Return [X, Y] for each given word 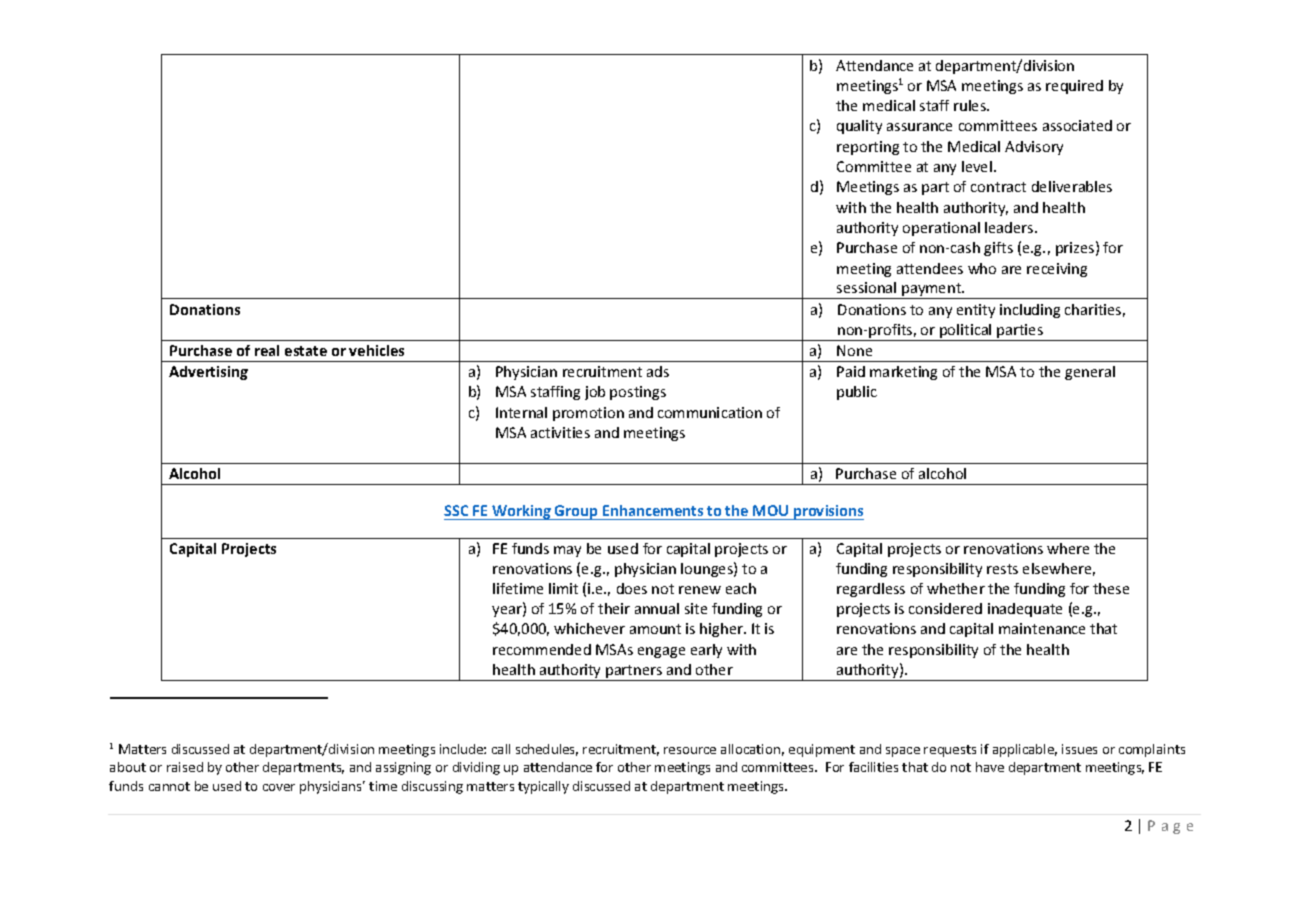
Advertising [208, 373]
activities [560, 432]
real [267, 350]
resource [690, 750]
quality [859, 127]
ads [658, 371]
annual [657, 608]
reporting [868, 148]
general [1090, 373]
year [508, 611]
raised [185, 767]
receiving [1057, 270]
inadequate [1025, 610]
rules [971, 105]
